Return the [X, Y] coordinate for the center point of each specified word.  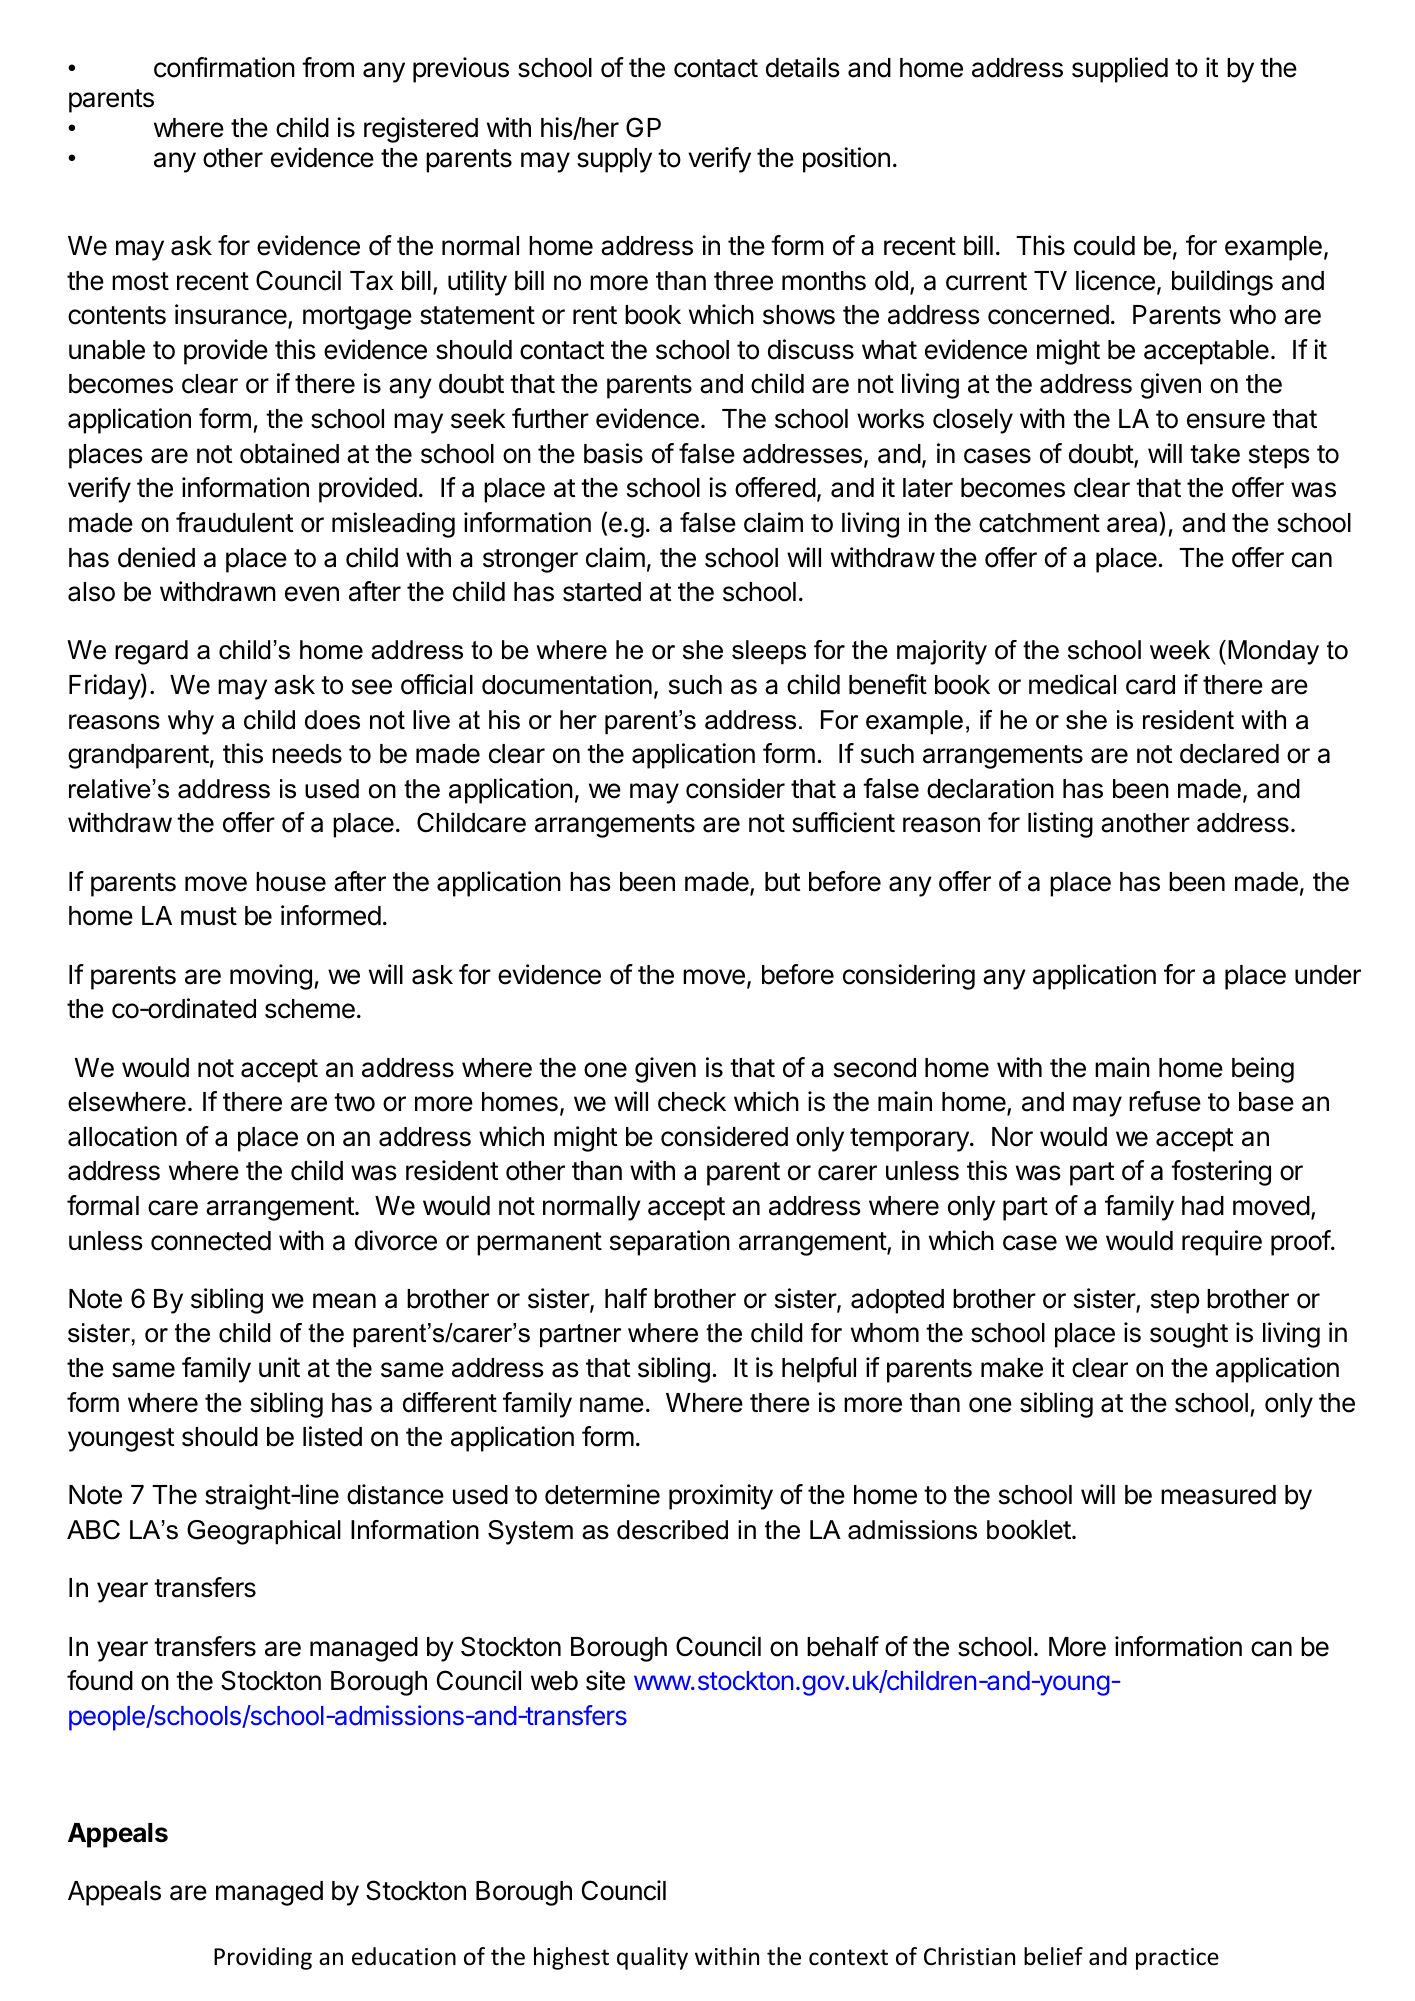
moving [271, 977]
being [1263, 1070]
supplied [1120, 70]
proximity [721, 1497]
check [692, 1102]
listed [332, 1436]
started [602, 592]
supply [614, 160]
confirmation [224, 67]
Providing [263, 1958]
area [1132, 525]
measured [1218, 1495]
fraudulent [234, 522]
